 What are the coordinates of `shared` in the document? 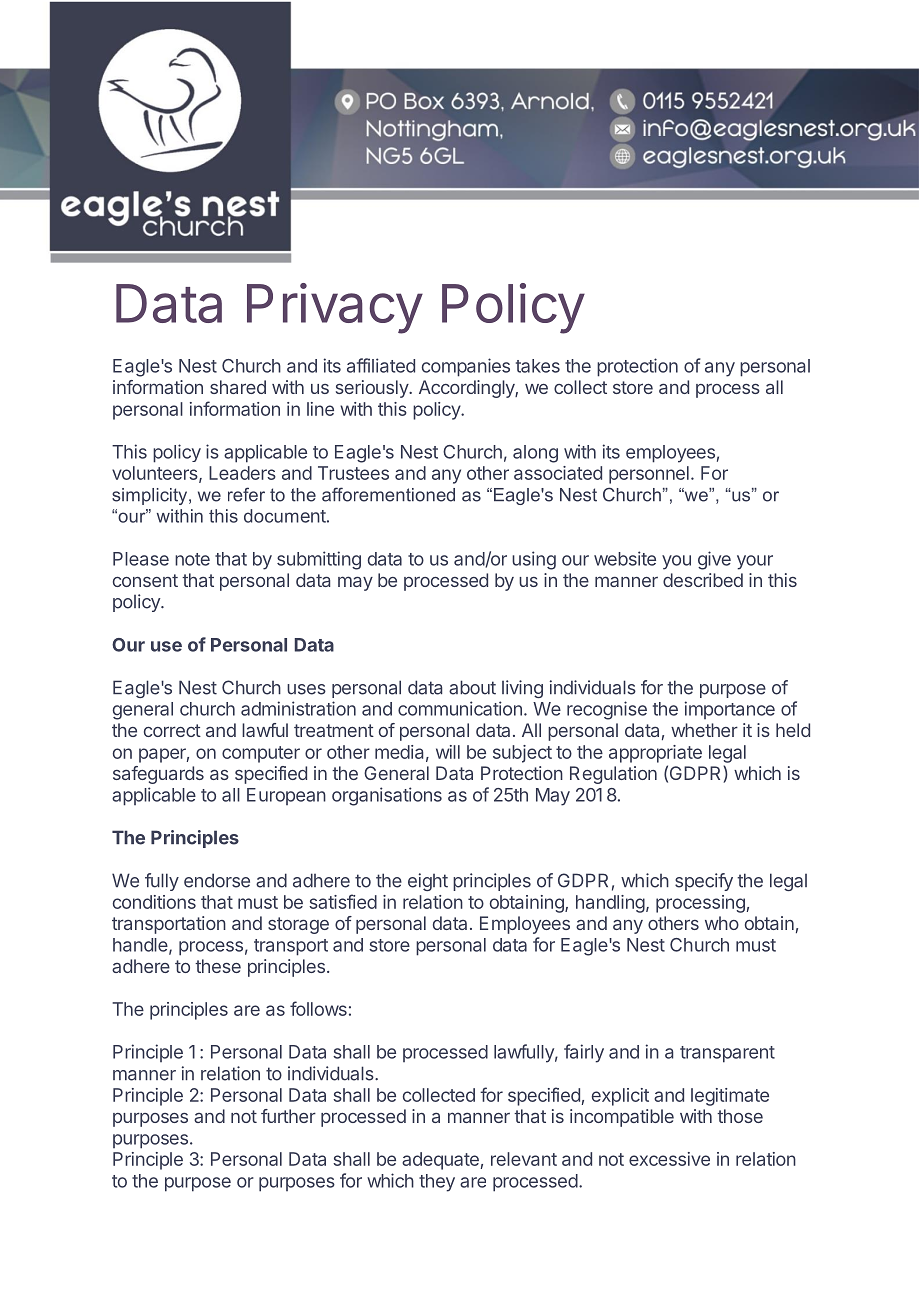 It's located at (238, 387).
